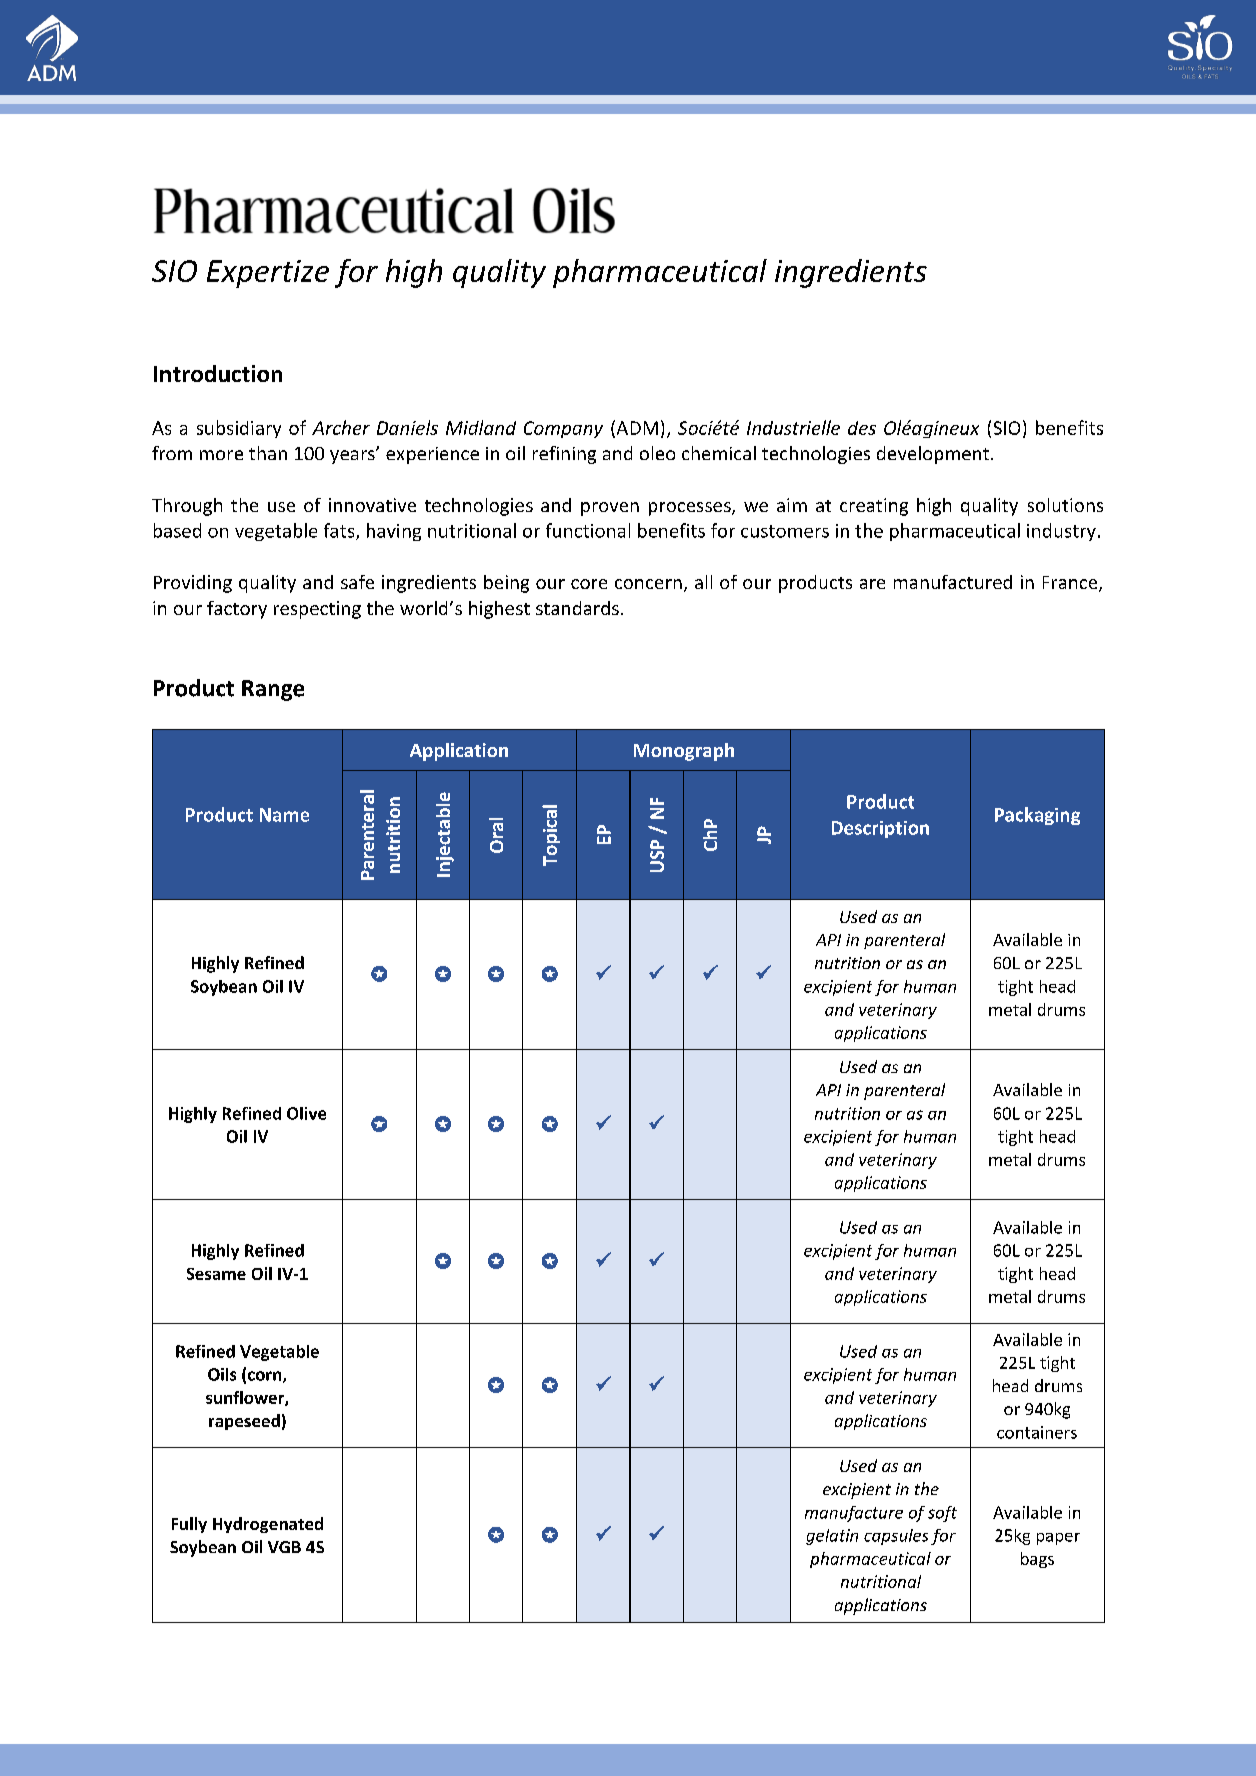  Describe the element at coordinates (268, 1525) in the image. I see `Hydrogenated` at that location.
